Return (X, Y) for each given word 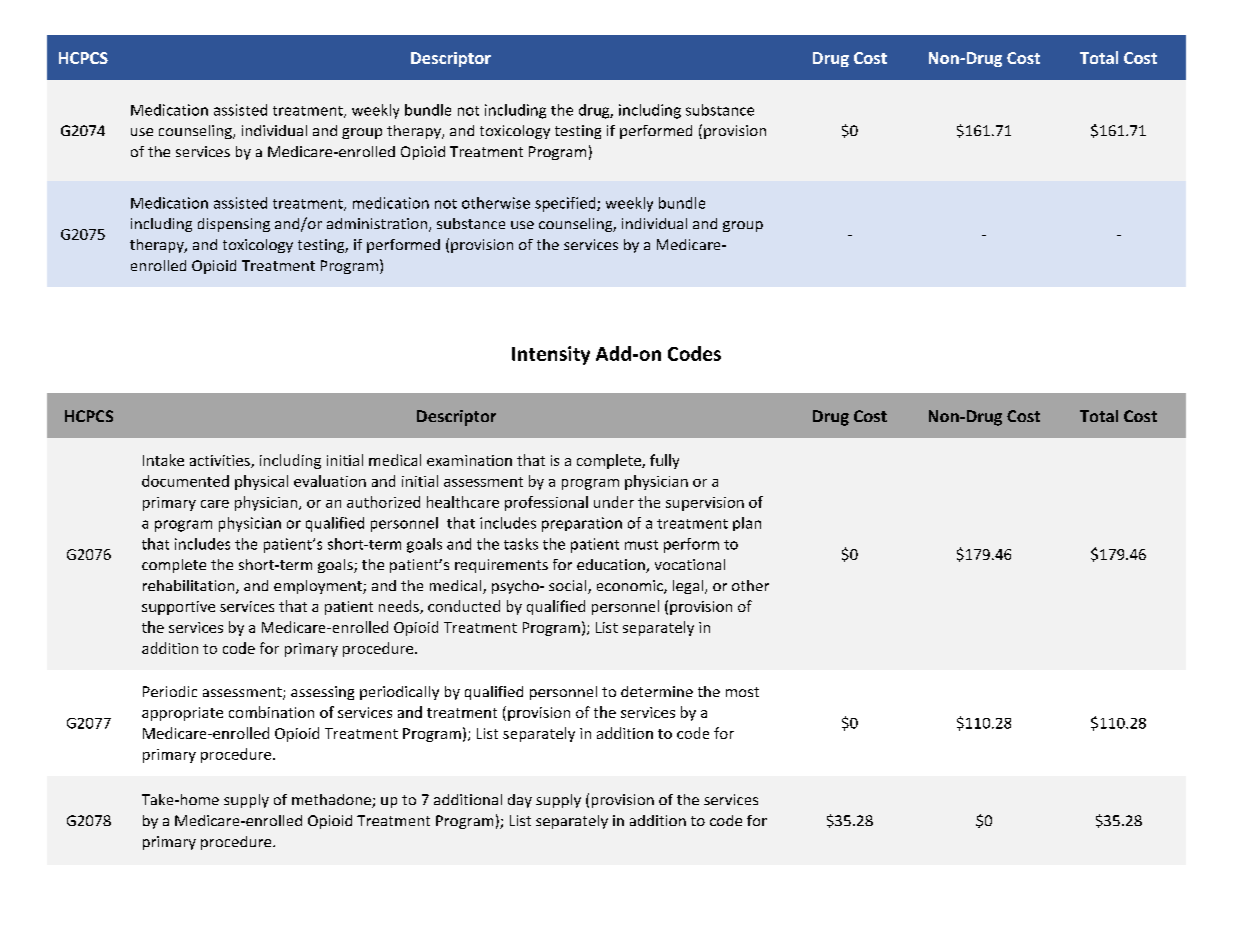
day (520, 801)
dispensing (234, 225)
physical (261, 482)
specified (566, 204)
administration (377, 223)
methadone (332, 801)
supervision (705, 504)
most (742, 692)
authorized (383, 502)
